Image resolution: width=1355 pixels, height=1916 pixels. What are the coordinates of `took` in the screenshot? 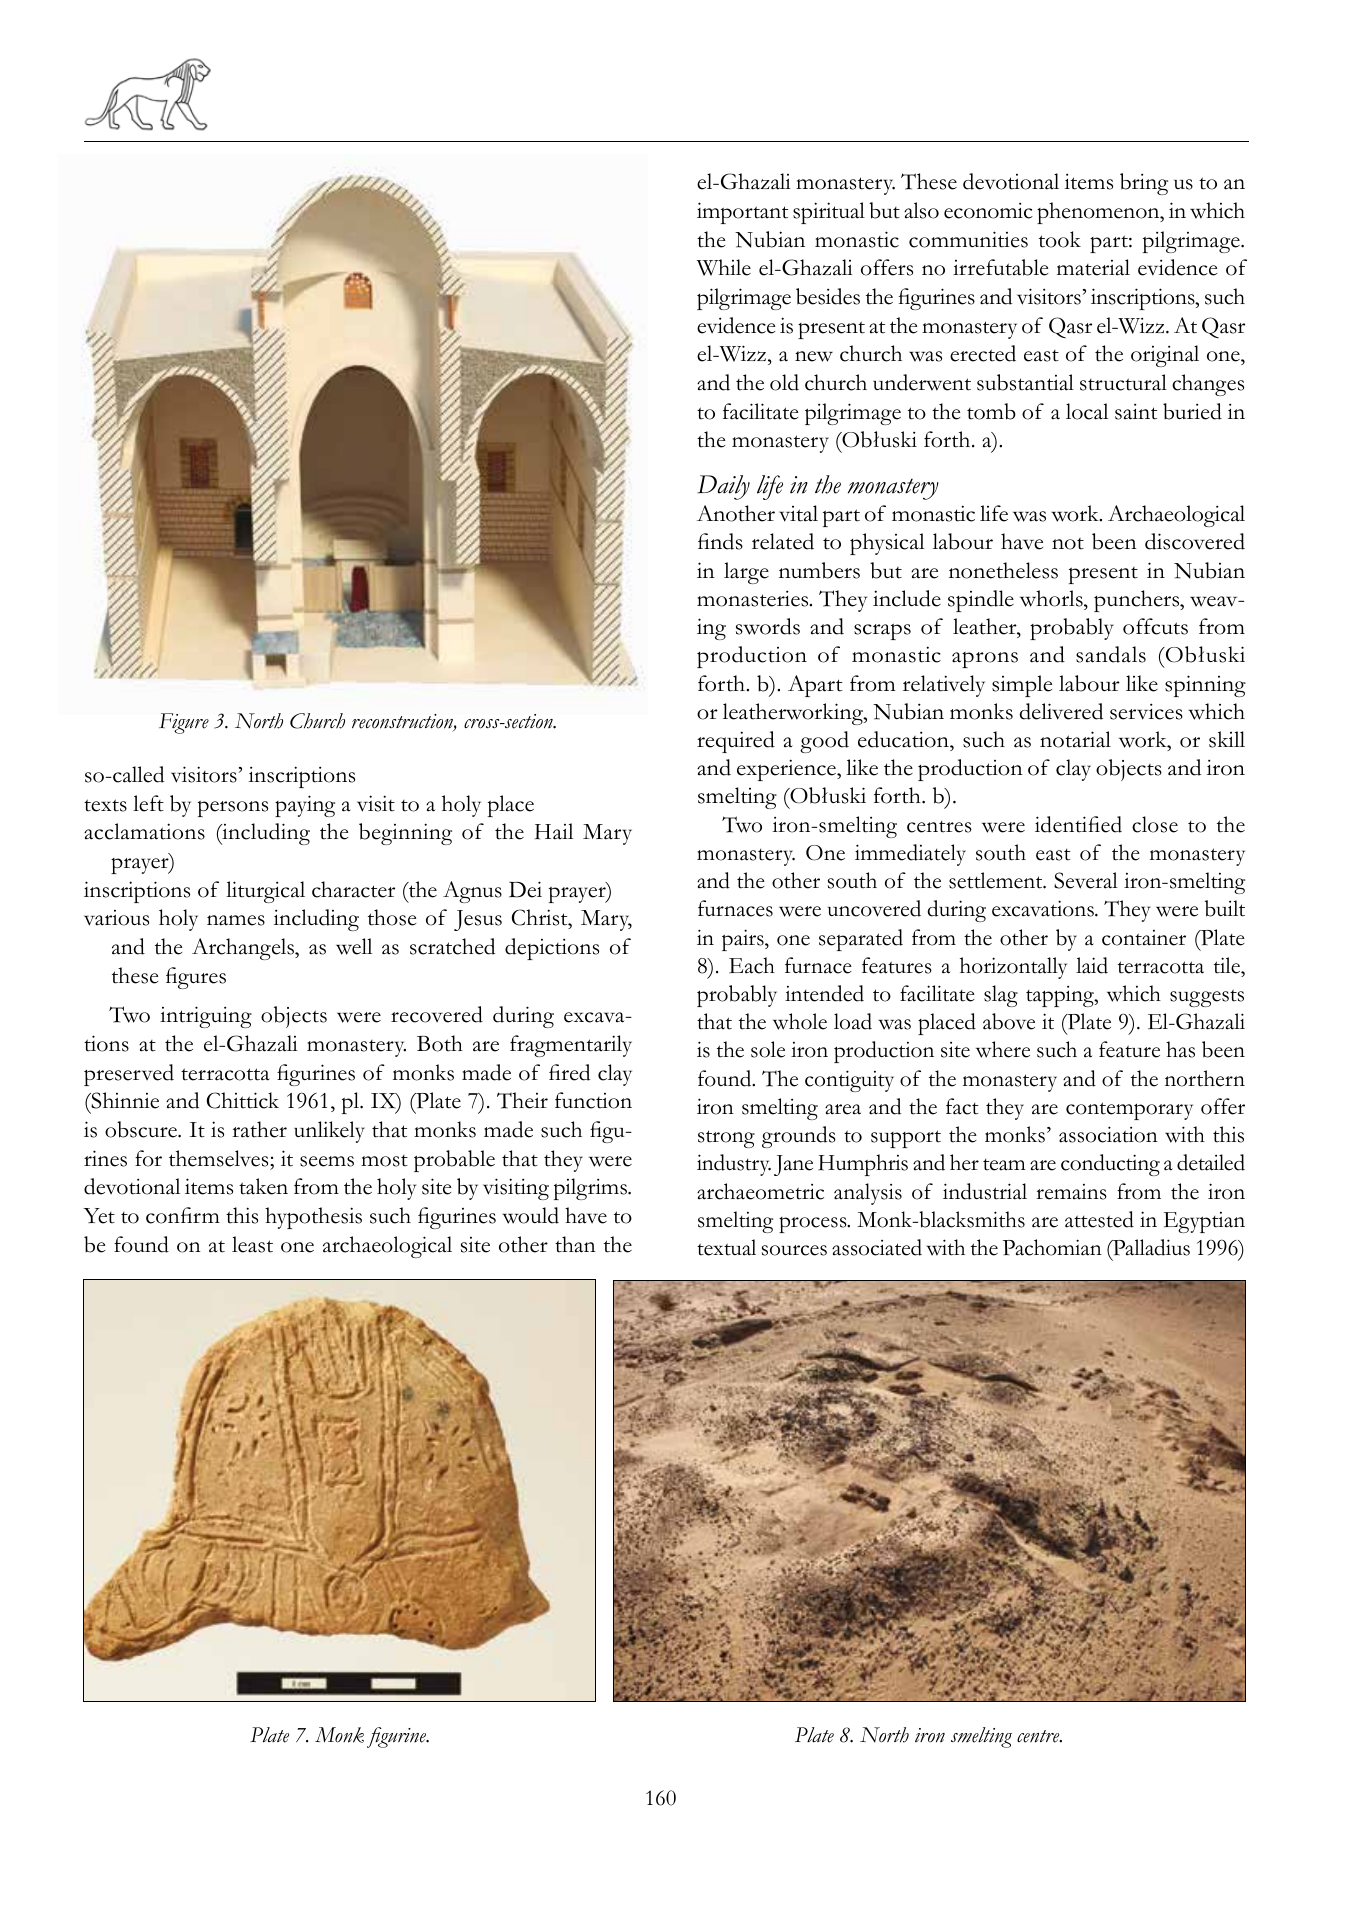 It's located at (1060, 239).
